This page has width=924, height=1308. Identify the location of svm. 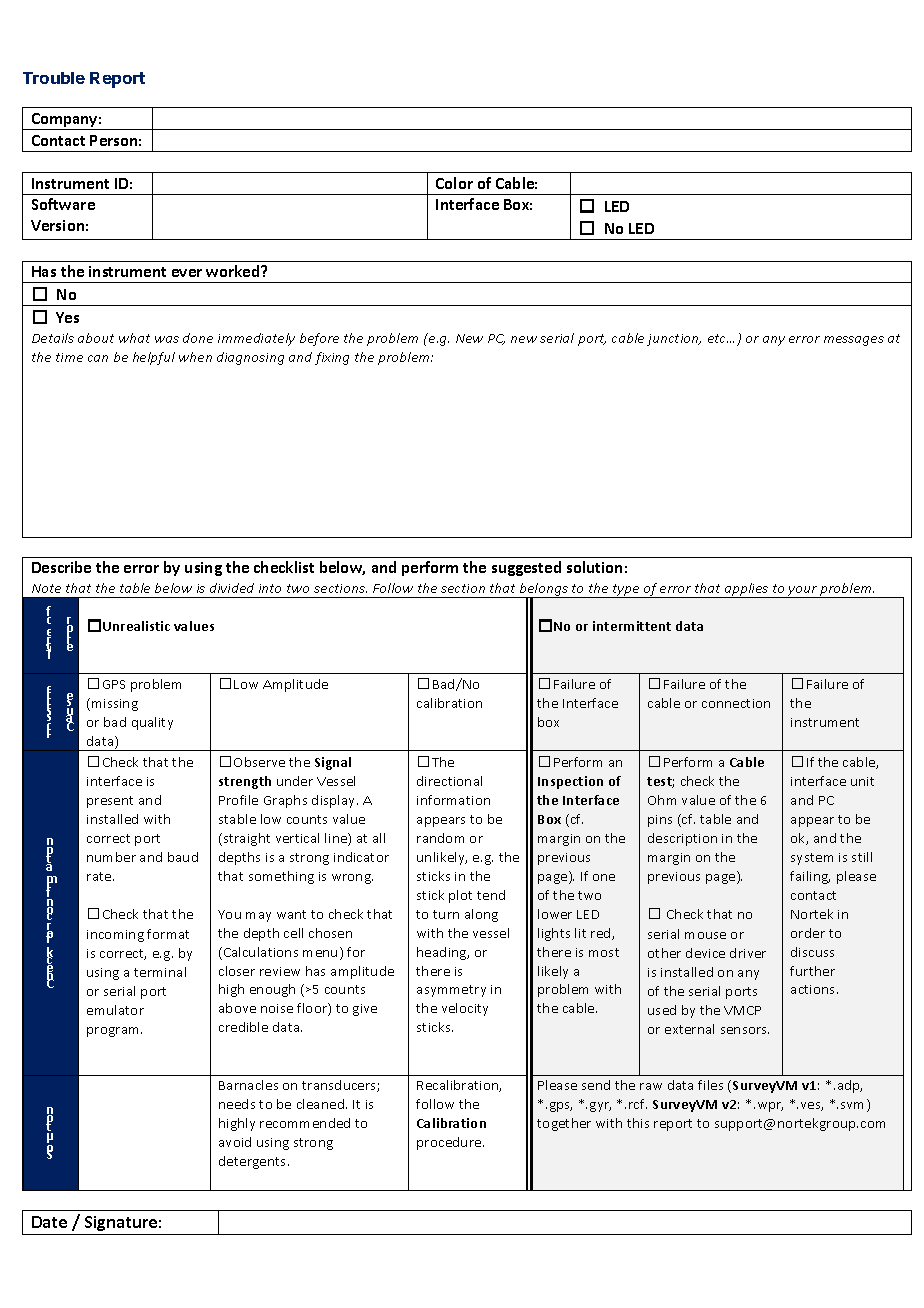
(854, 1107).
